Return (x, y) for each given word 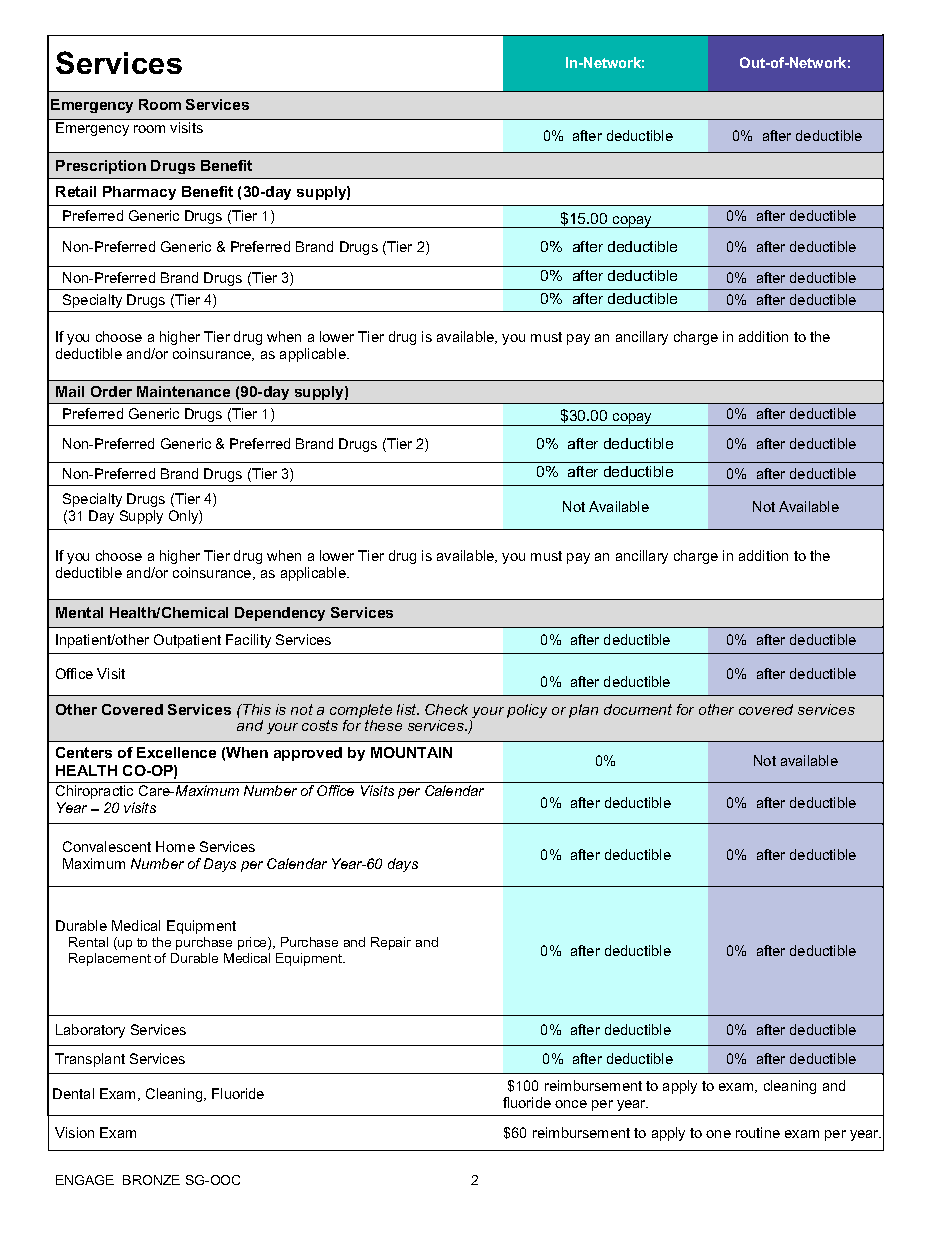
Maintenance (183, 391)
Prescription (101, 167)
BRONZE (151, 1180)
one (718, 1134)
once (571, 1104)
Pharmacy (139, 193)
